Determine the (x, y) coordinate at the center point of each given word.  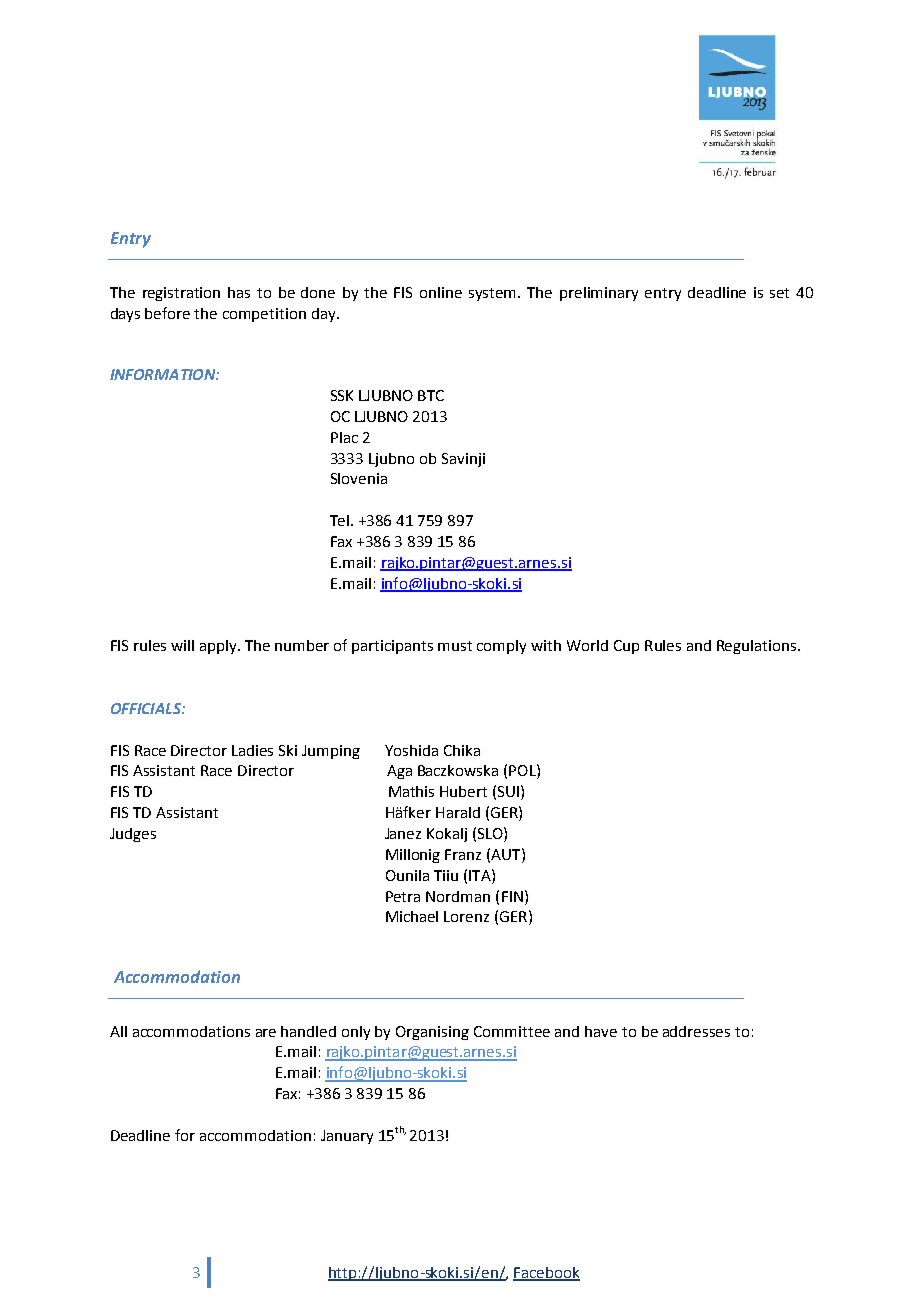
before (167, 313)
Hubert (463, 791)
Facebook (546, 1274)
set (779, 293)
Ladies (252, 750)
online (441, 292)
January (347, 1137)
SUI (508, 791)
